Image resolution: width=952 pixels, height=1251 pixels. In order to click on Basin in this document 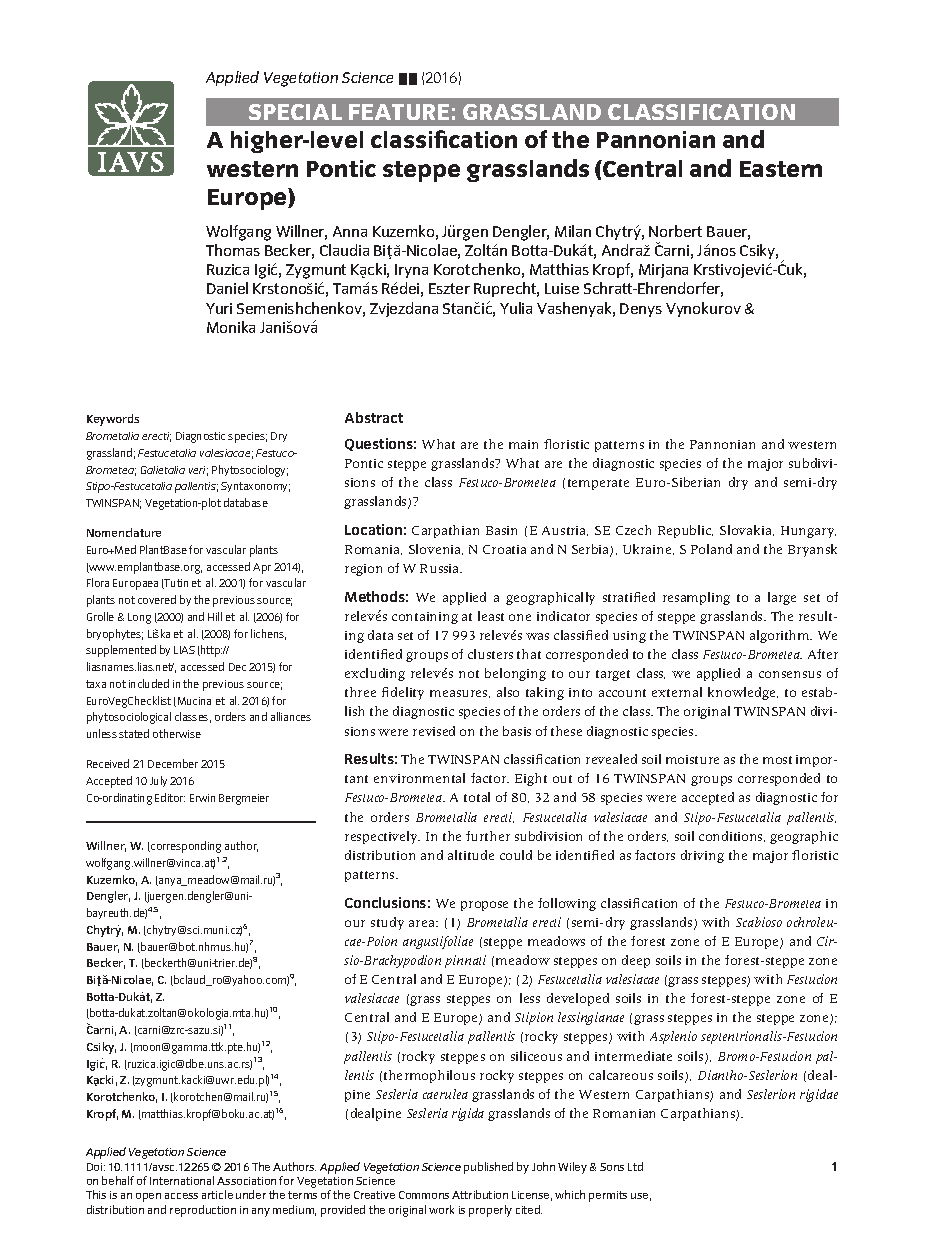, I will do `click(501, 530)`.
